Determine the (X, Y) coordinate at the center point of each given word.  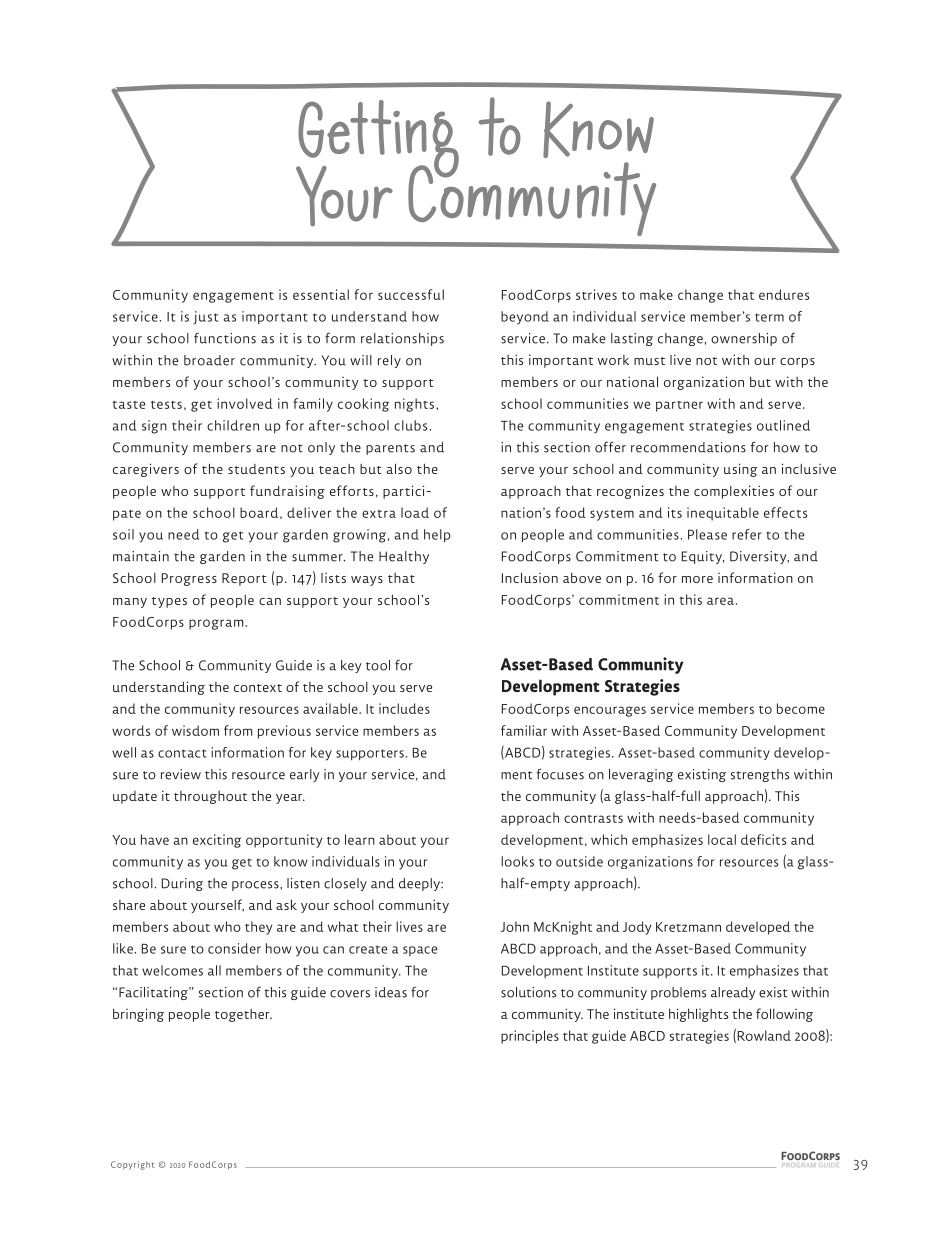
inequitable (723, 514)
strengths (760, 775)
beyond (525, 318)
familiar (524, 730)
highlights (698, 1015)
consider (234, 948)
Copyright (132, 1165)
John (515, 926)
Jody (637, 928)
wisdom (195, 730)
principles (530, 1037)
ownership (744, 339)
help (437, 535)
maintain (141, 556)
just (205, 317)
